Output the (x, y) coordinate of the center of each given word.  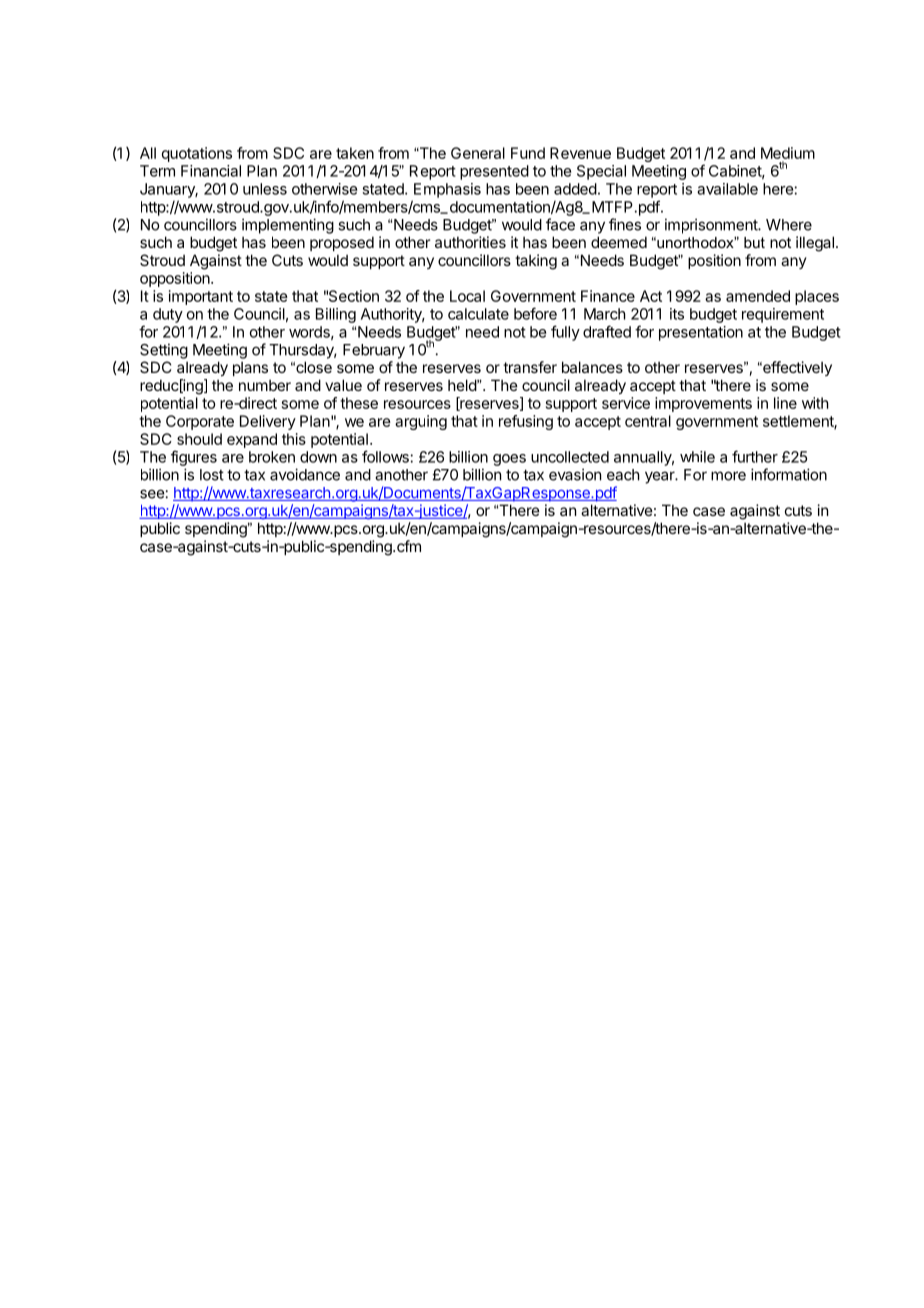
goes (509, 460)
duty (168, 315)
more (728, 476)
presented (494, 172)
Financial (211, 171)
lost (212, 475)
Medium (788, 153)
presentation (701, 333)
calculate (478, 314)
